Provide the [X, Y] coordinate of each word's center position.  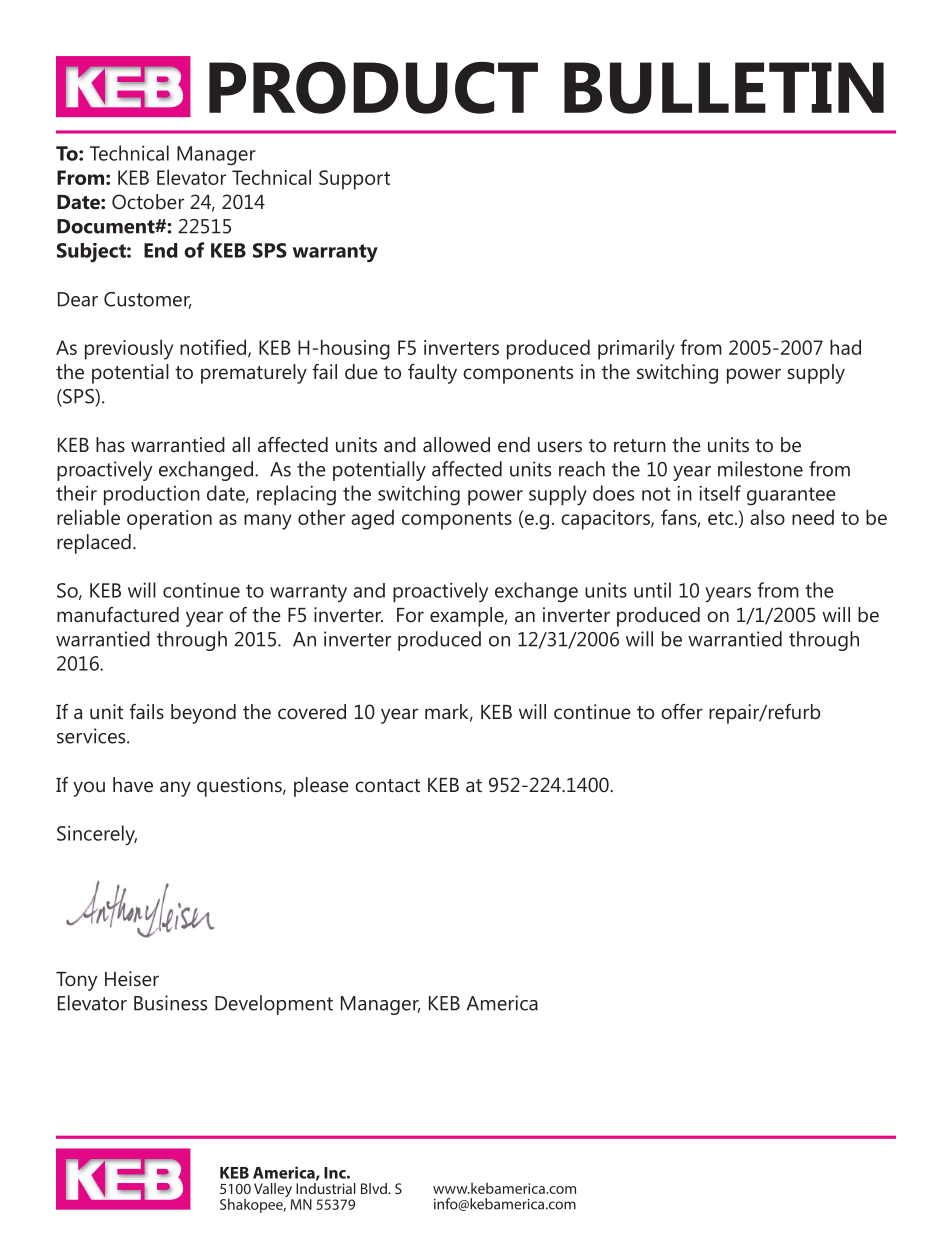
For [410, 615]
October [148, 201]
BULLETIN [724, 88]
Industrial [326, 1188]
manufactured [118, 614]
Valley [273, 1191]
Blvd [375, 1188]
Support [354, 180]
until [652, 590]
